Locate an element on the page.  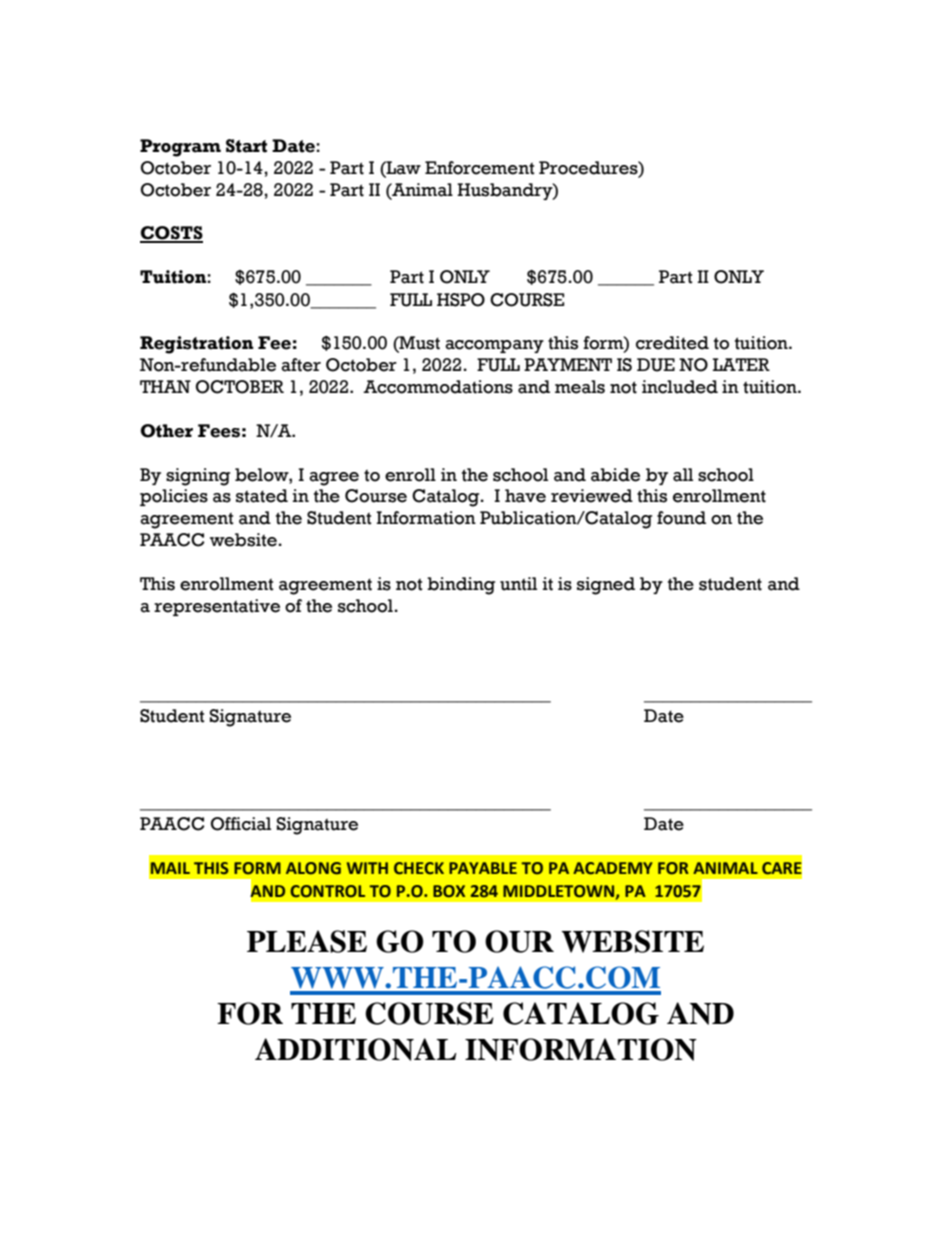
binding is located at coordinates (461, 586).
